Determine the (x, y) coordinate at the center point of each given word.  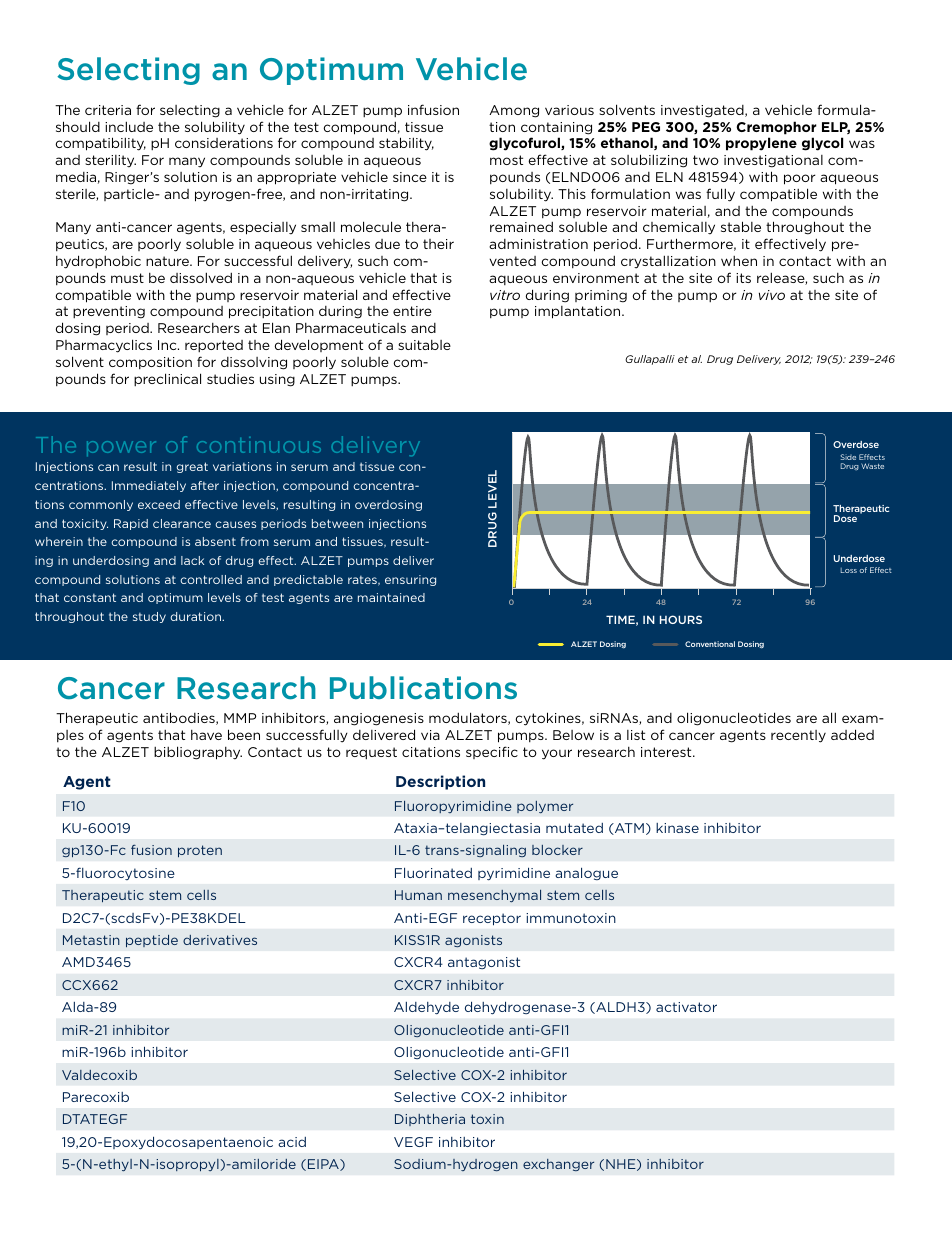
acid (292, 1142)
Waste (872, 466)
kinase (677, 828)
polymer (545, 807)
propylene (761, 144)
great (192, 467)
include (129, 126)
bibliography (198, 753)
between (337, 523)
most (506, 160)
